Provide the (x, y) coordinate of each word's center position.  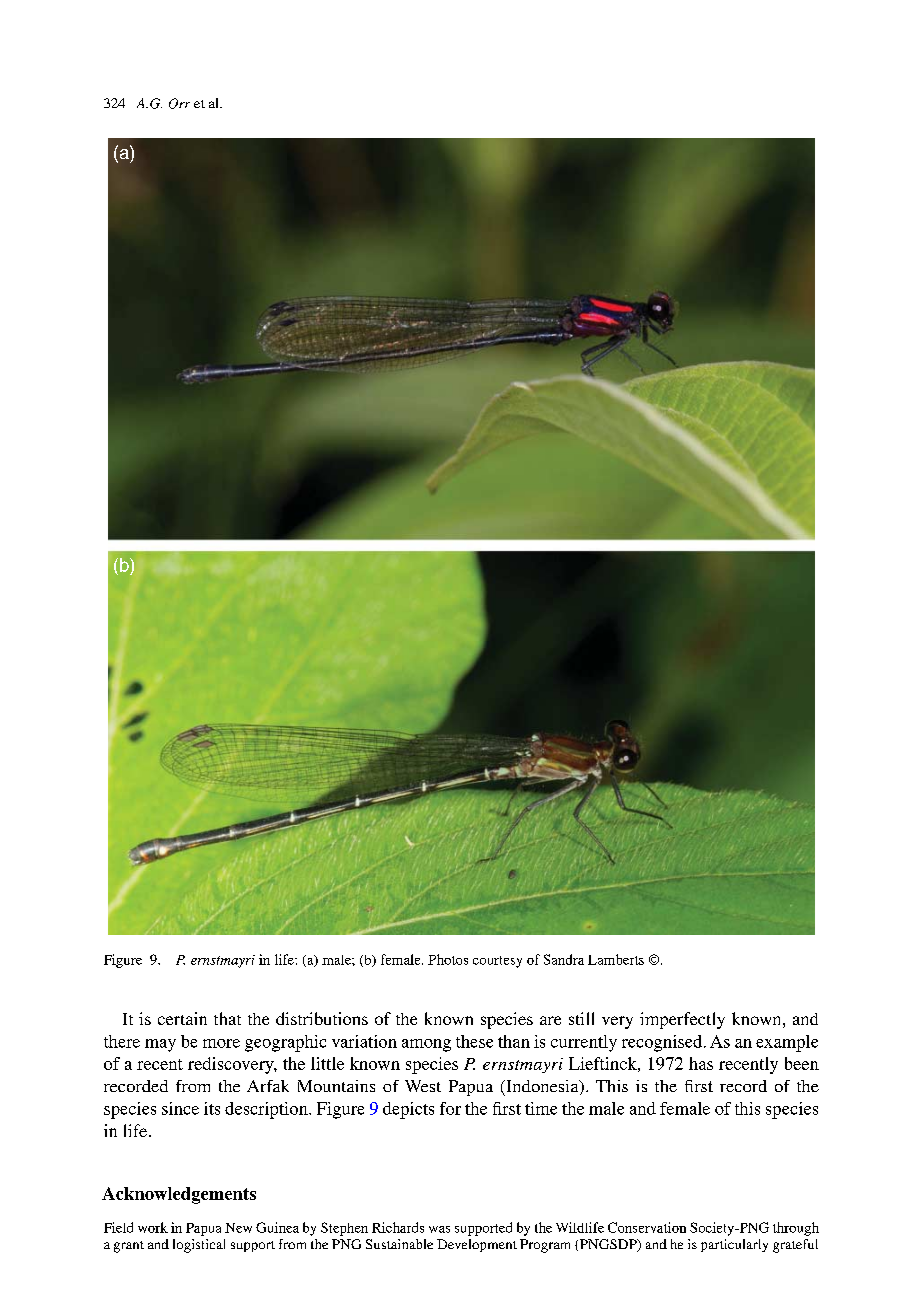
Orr (179, 103)
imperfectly (682, 1020)
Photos (448, 959)
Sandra (564, 959)
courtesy (497, 962)
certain (182, 1018)
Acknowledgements (179, 1195)
